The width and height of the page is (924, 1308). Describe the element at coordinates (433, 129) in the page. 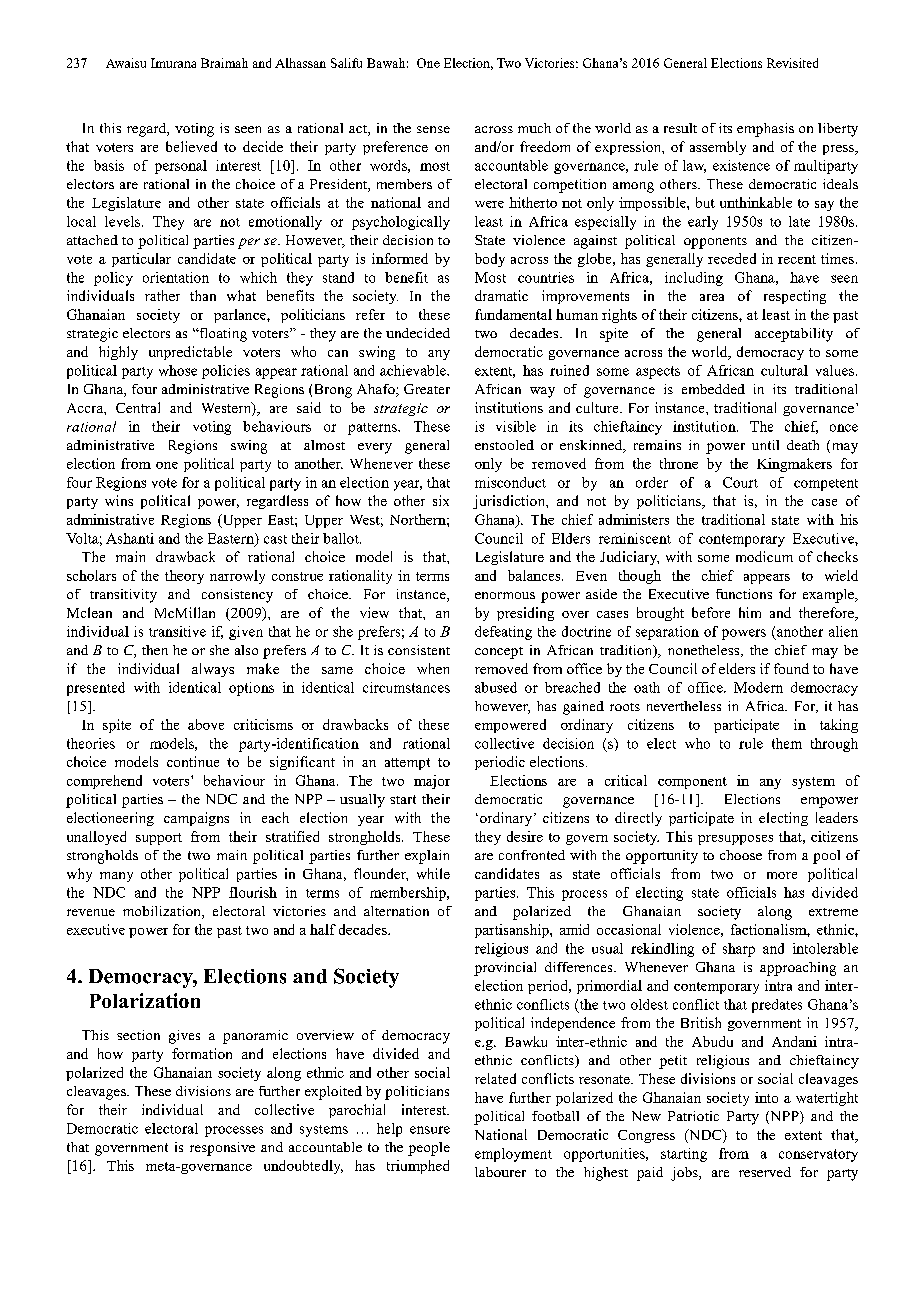

I see `sense` at that location.
